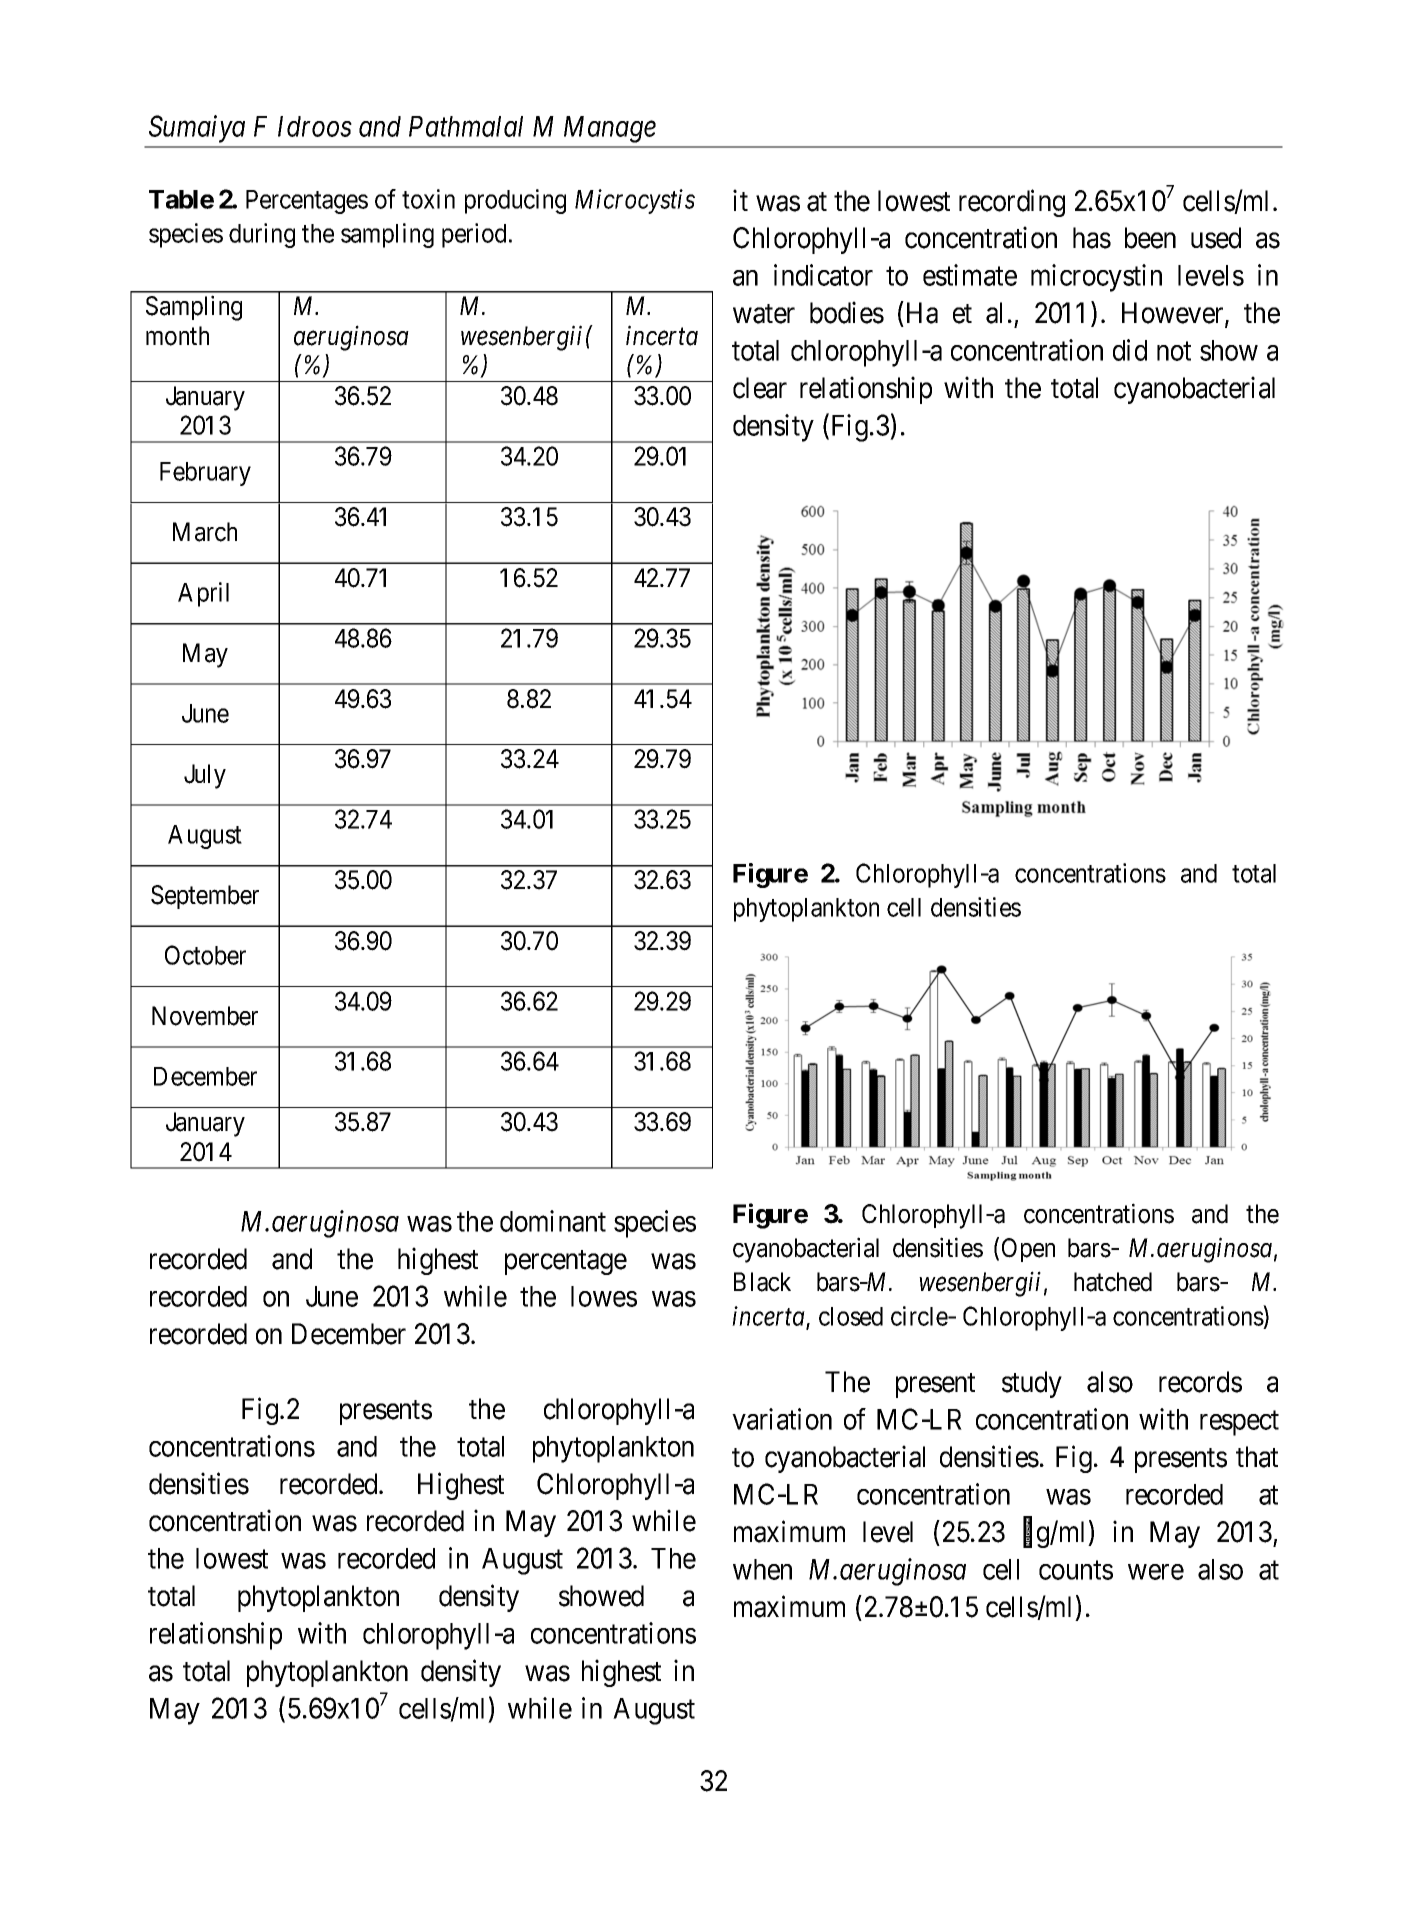 Image resolution: width=1427 pixels, height=1909 pixels. What do you see at coordinates (762, 1569) in the document?
I see `when` at bounding box center [762, 1569].
